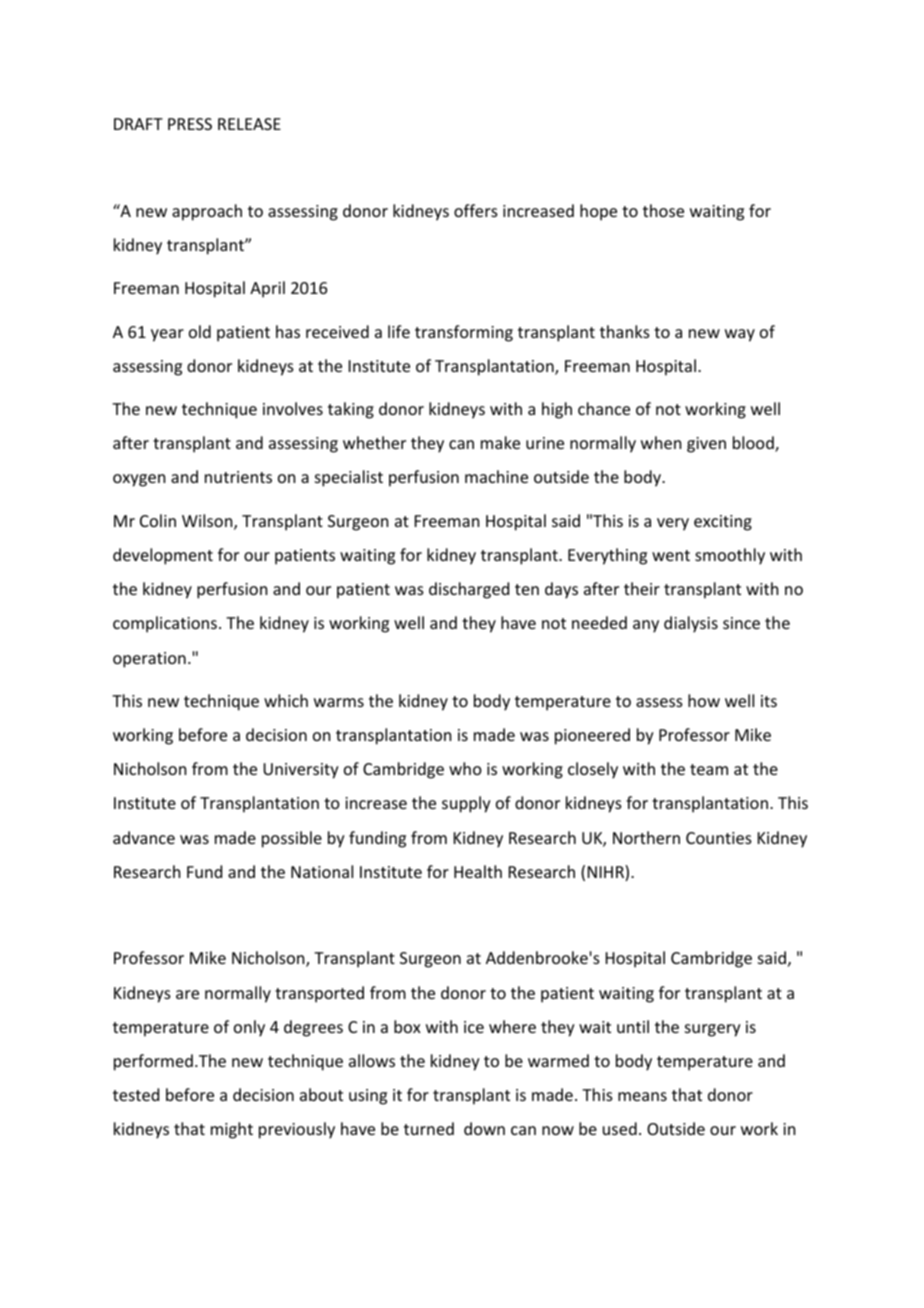  Describe the element at coordinates (429, 1128) in the screenshot. I see `turned` at that location.
